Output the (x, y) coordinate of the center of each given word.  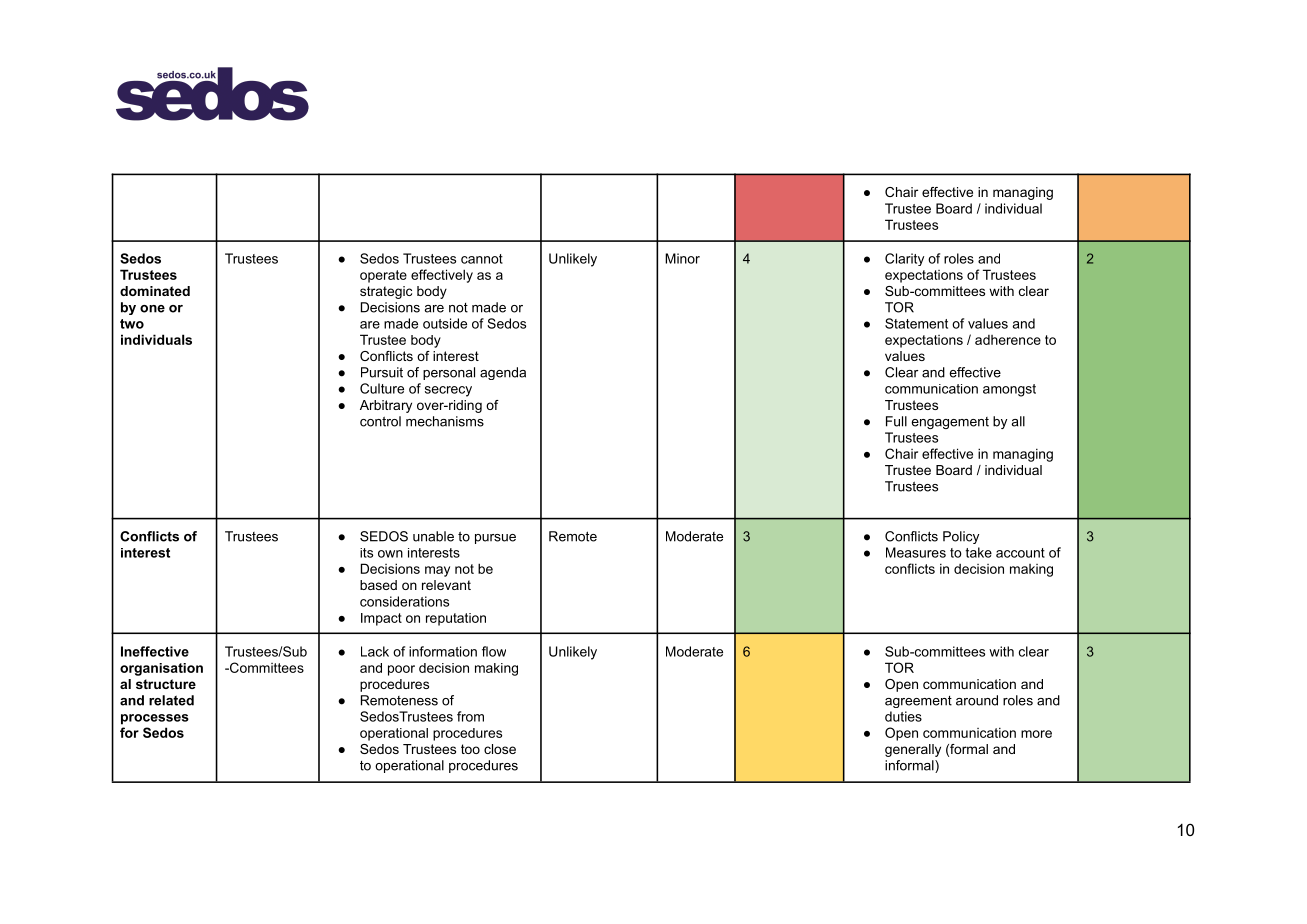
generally (913, 750)
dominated (155, 291)
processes (155, 719)
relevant (446, 585)
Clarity (904, 259)
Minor (682, 258)
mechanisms (445, 421)
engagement (950, 423)
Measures (916, 552)
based (378, 585)
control (380, 421)
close (500, 749)
